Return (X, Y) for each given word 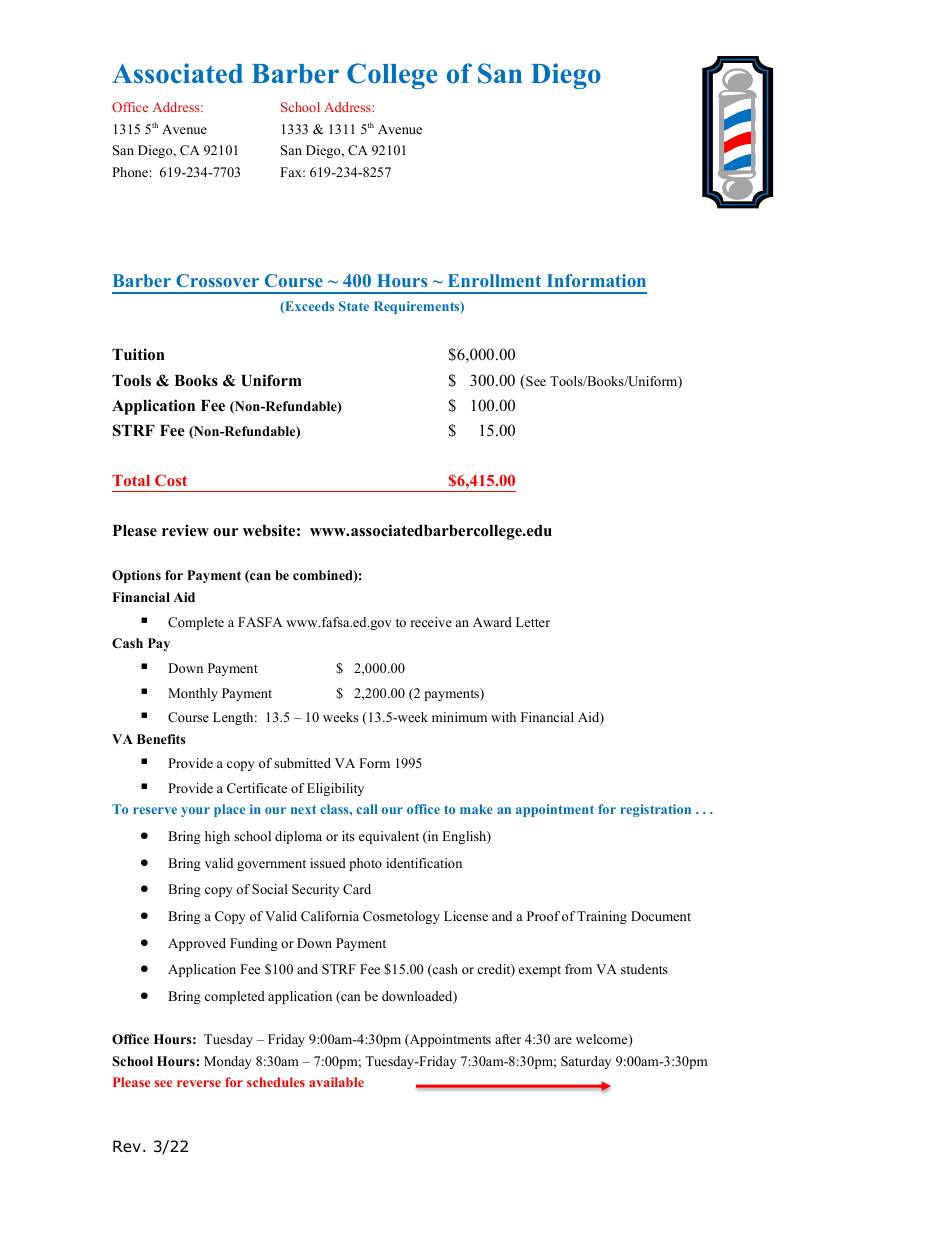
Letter (533, 622)
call (367, 809)
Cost (171, 480)
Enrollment (494, 280)
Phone (130, 172)
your (195, 812)
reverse (199, 1083)
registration (656, 810)
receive (431, 622)
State (354, 306)
